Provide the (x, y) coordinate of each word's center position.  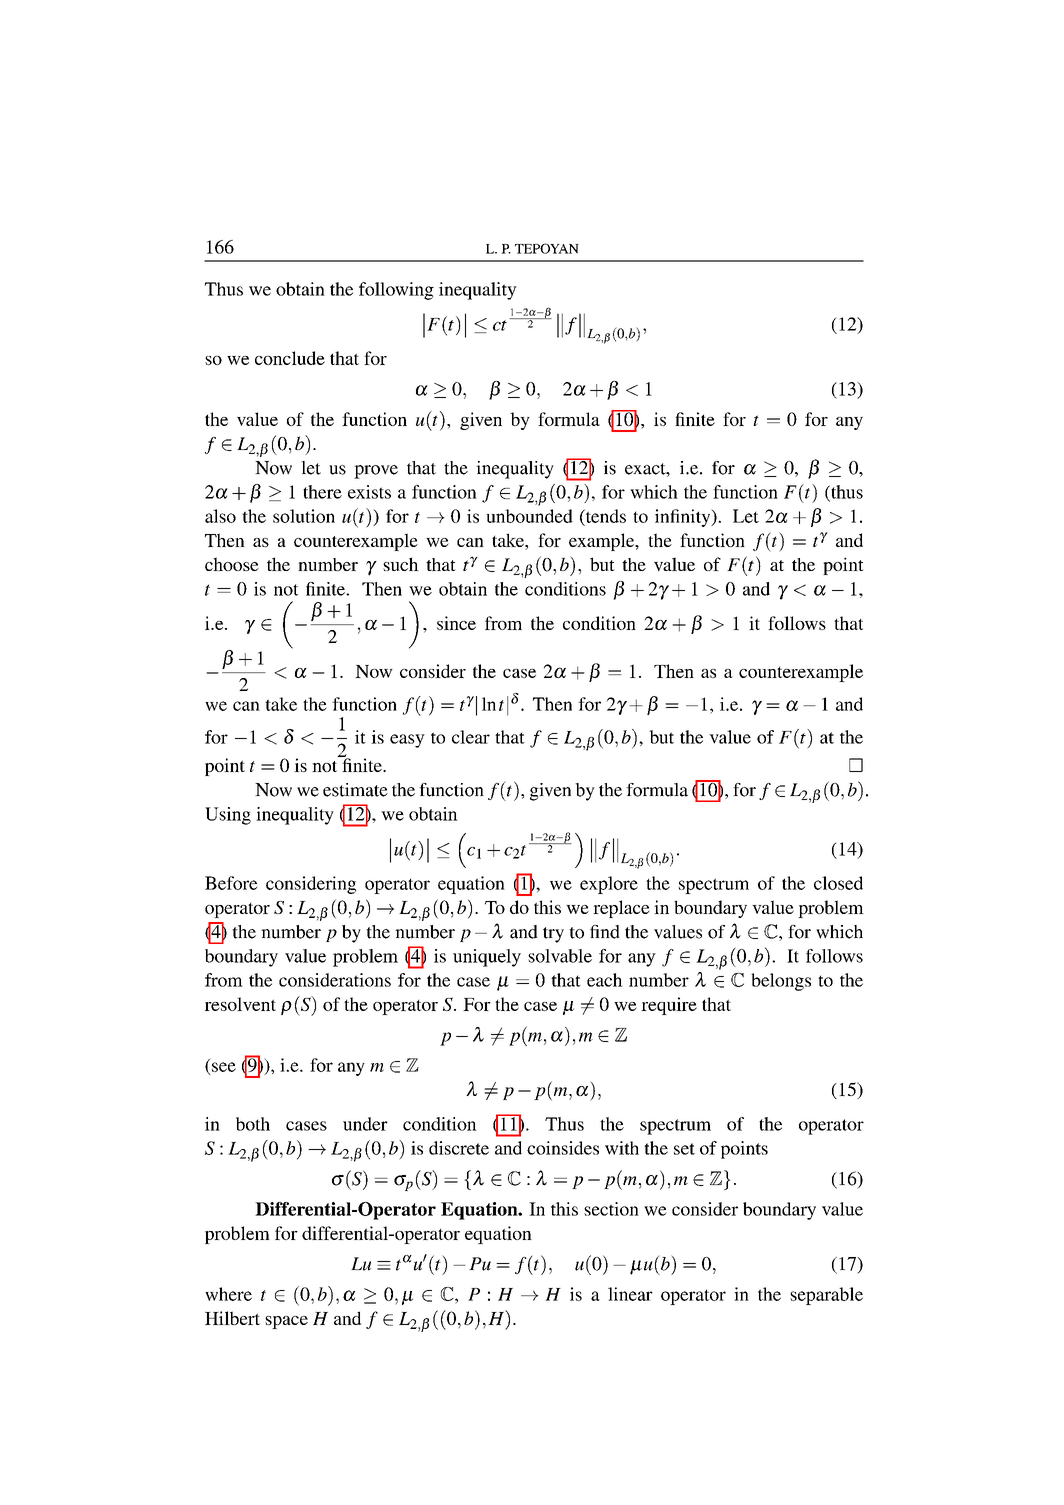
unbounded (529, 516)
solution (304, 516)
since (456, 623)
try (553, 935)
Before (231, 883)
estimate (355, 790)
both (253, 1124)
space (286, 1322)
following (396, 291)
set (684, 1149)
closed (838, 883)
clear (471, 737)
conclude (290, 358)
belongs (781, 982)
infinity (684, 518)
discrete (459, 1148)
